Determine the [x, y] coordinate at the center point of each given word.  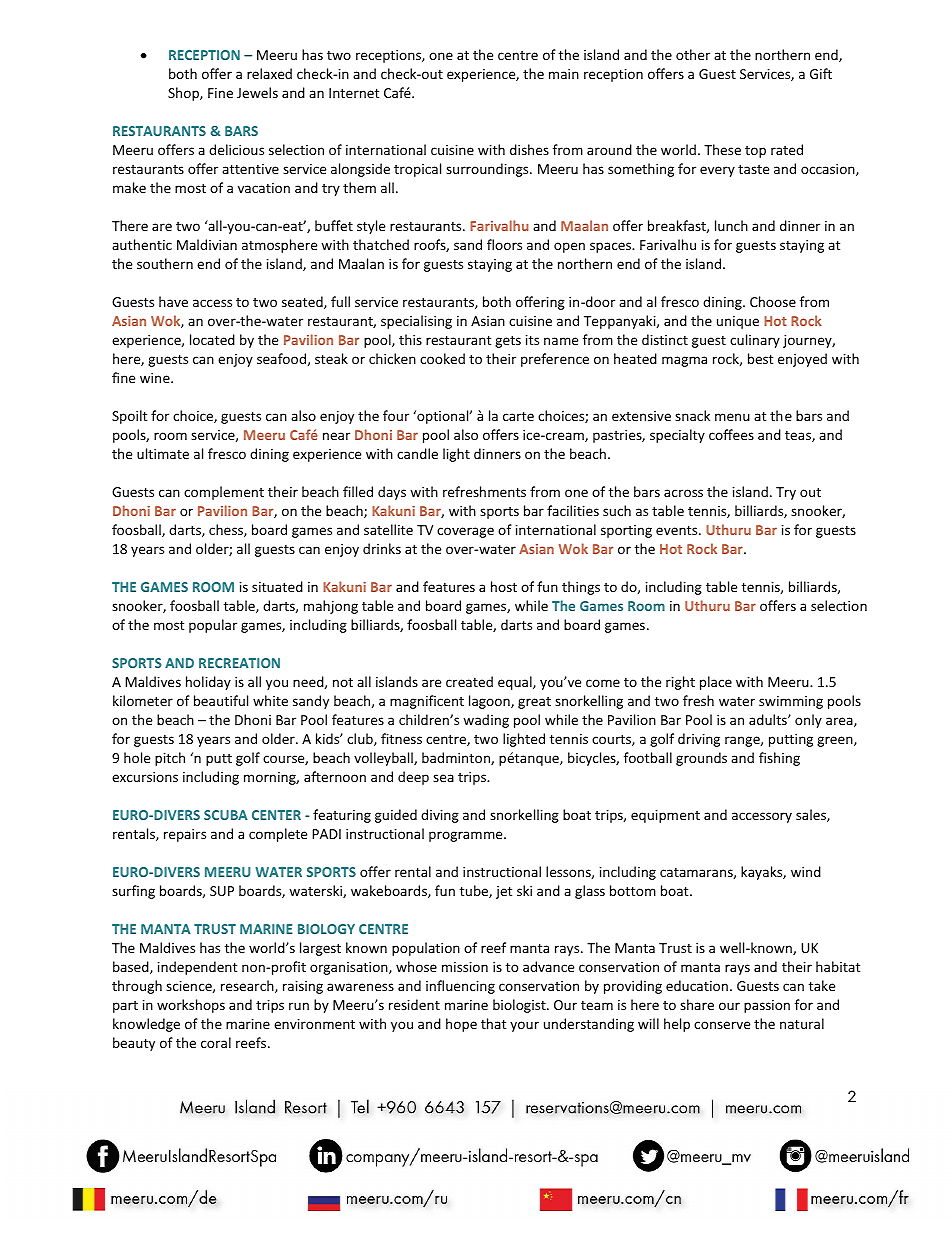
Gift [821, 73]
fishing [779, 759]
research [248, 986]
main [564, 74]
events [678, 530]
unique [738, 322]
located [212, 339]
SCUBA [226, 815]
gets [508, 342]
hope [461, 1025]
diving [440, 816]
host [504, 586]
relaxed [269, 73]
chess [227, 530]
